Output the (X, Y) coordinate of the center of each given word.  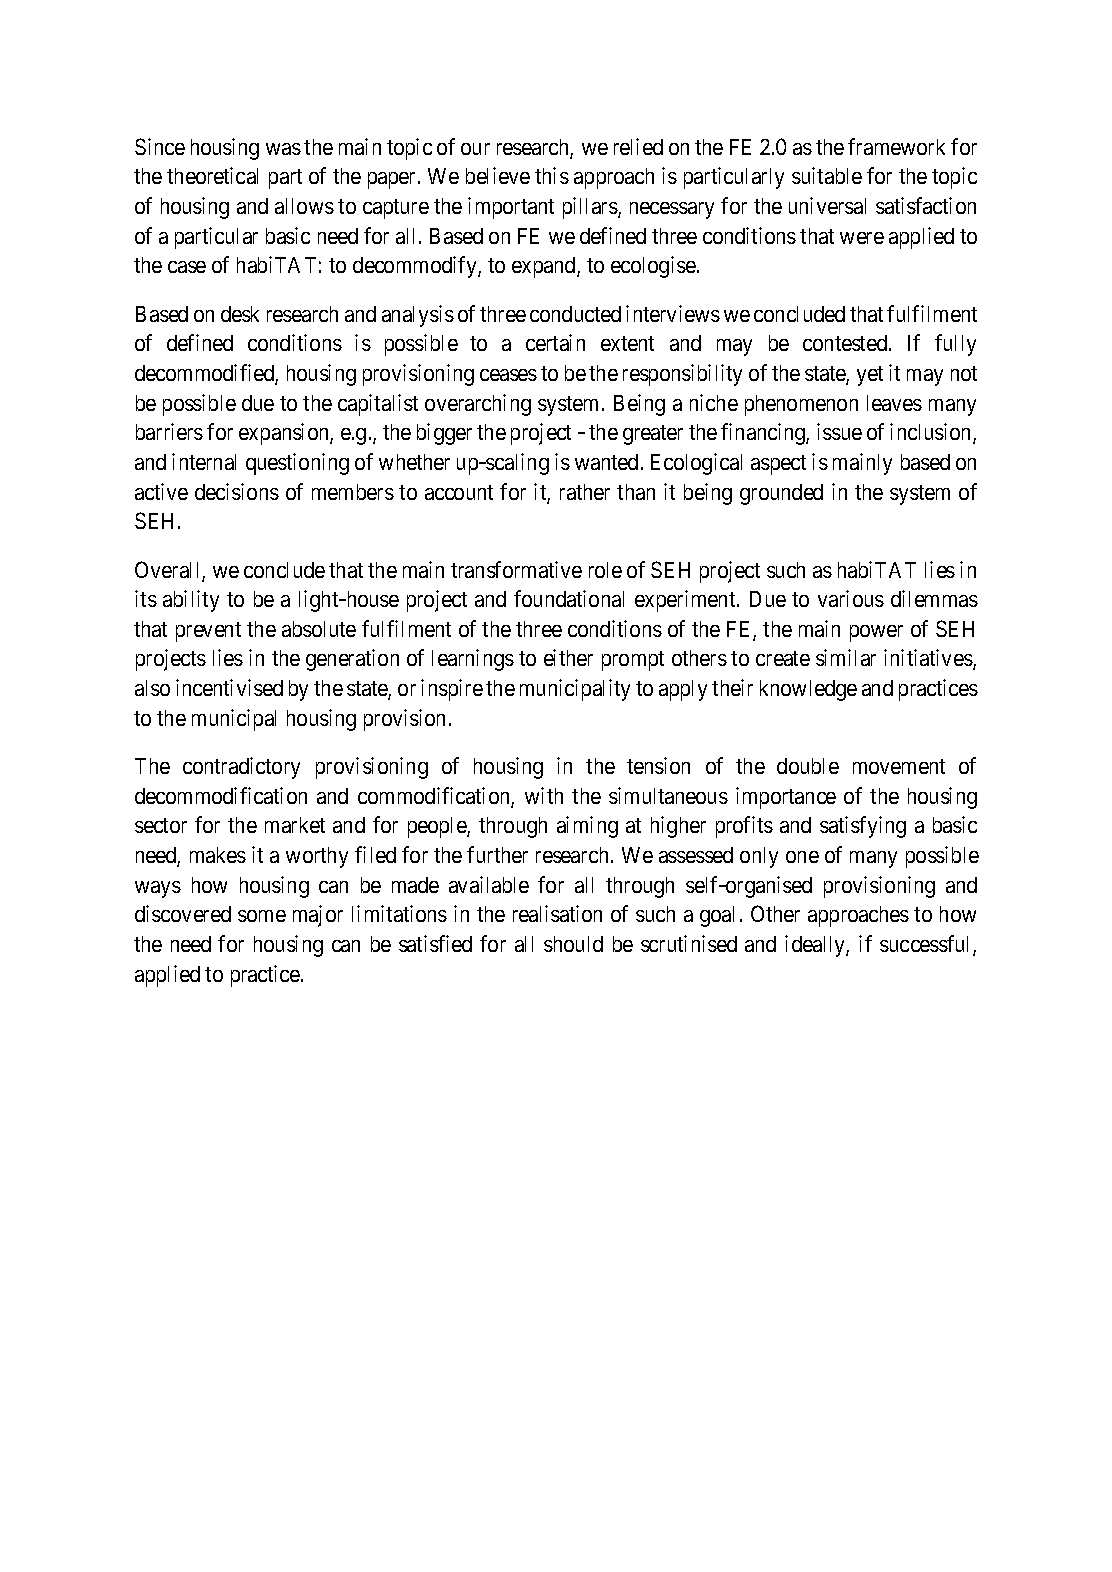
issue (839, 431)
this (552, 175)
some (262, 916)
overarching (478, 405)
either (568, 657)
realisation (557, 913)
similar (846, 657)
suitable (827, 175)
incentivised (229, 687)
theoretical (212, 175)
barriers (169, 431)
